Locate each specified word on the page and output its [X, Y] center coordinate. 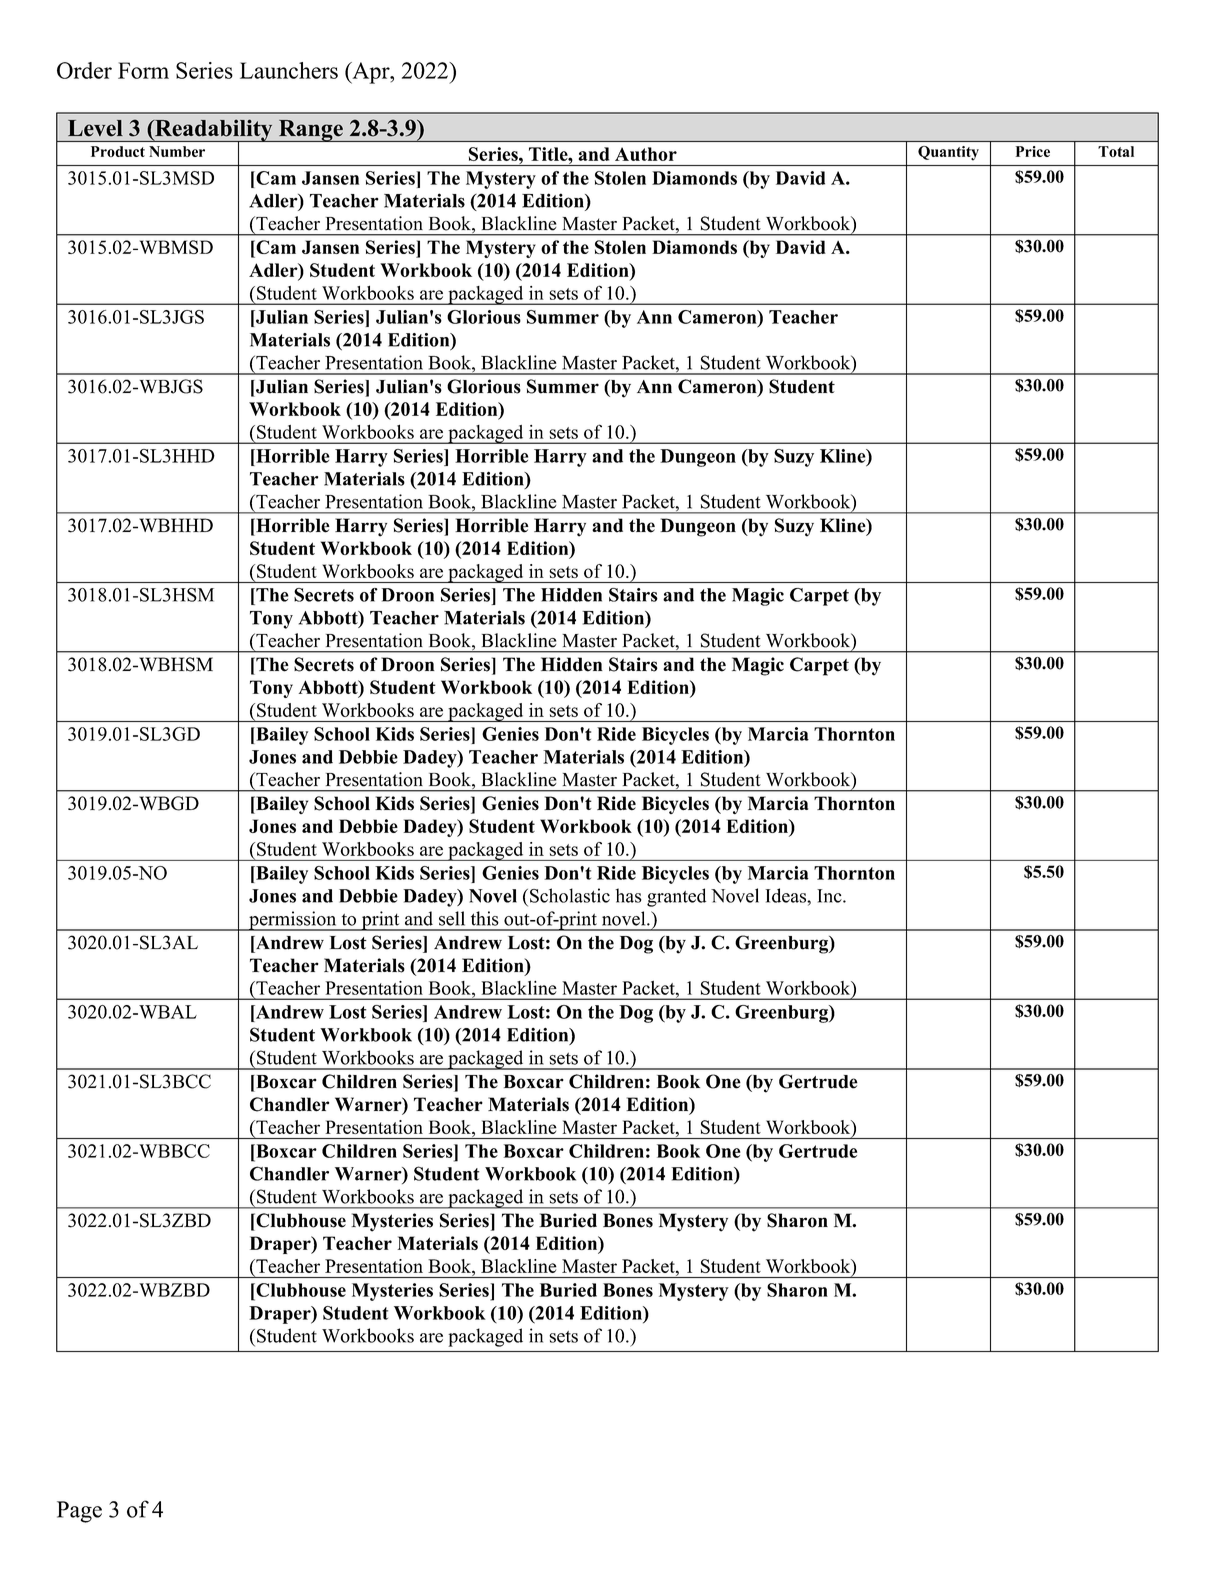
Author [646, 154]
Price [1033, 151]
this [485, 918]
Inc [830, 896]
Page [79, 1512]
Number [177, 151]
